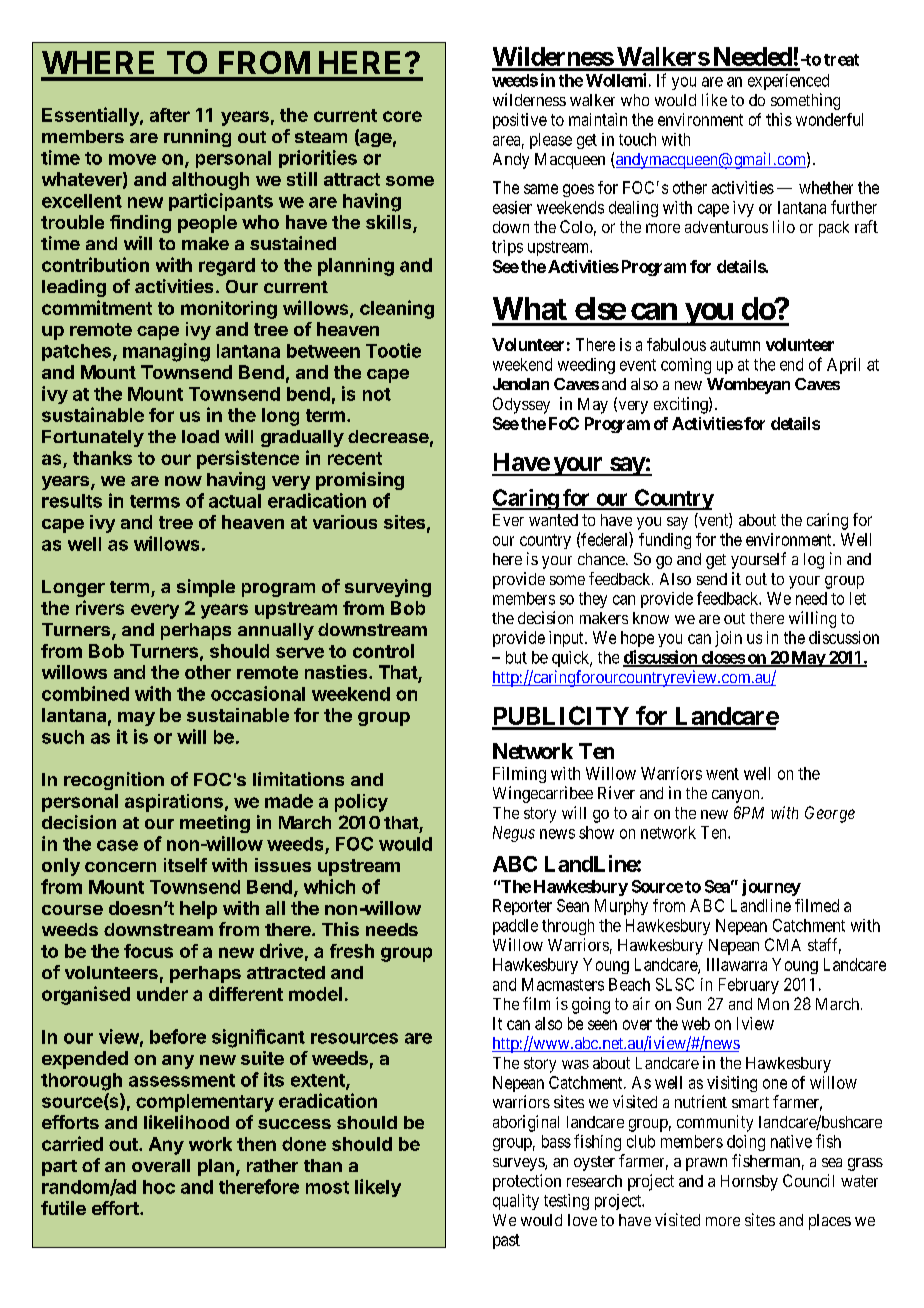  What do you see at coordinates (728, 639) in the document?
I see `join` at bounding box center [728, 639].
